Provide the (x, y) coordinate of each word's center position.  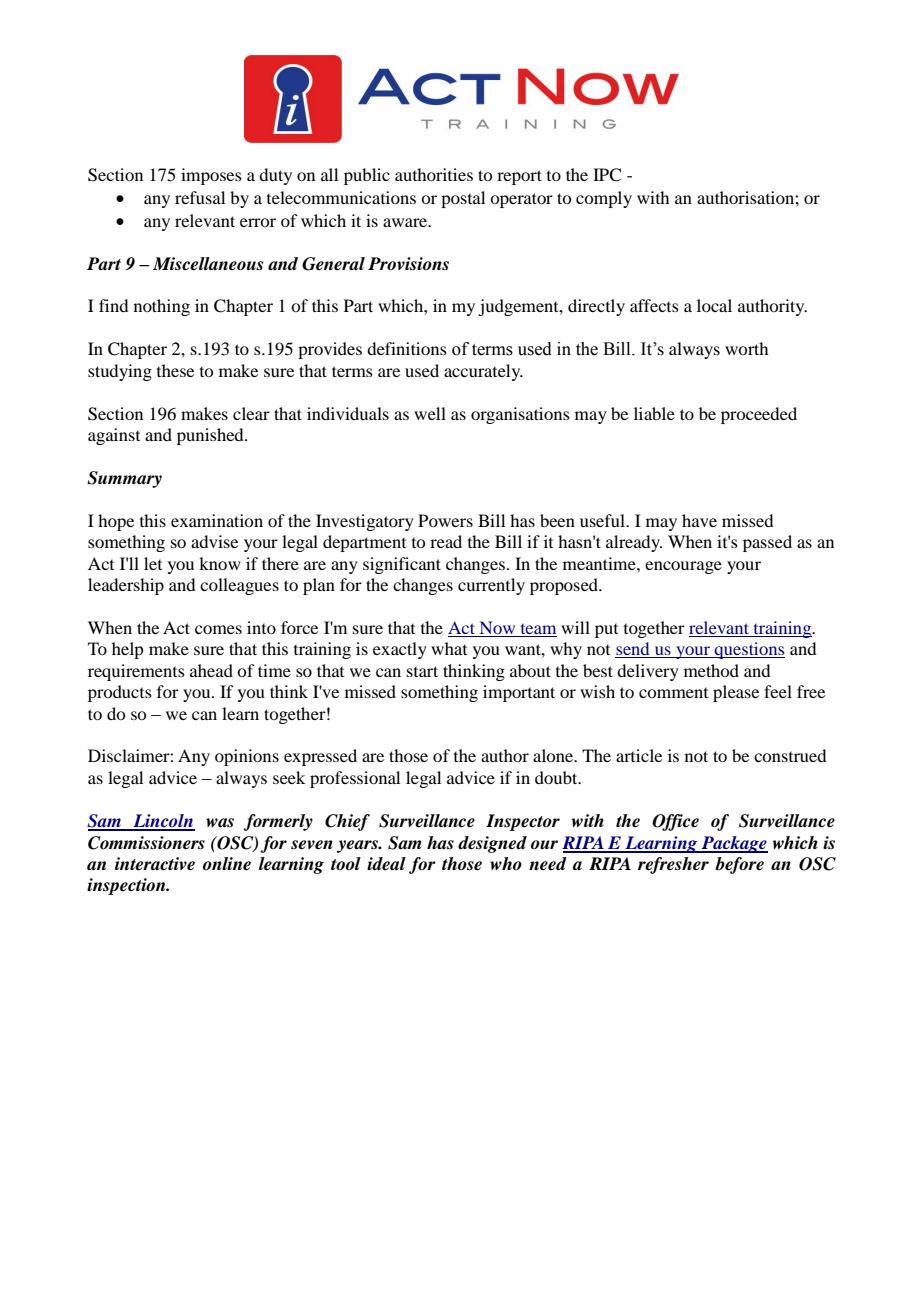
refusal (200, 197)
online (227, 864)
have (699, 520)
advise (214, 541)
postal (463, 199)
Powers (445, 520)
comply (604, 199)
